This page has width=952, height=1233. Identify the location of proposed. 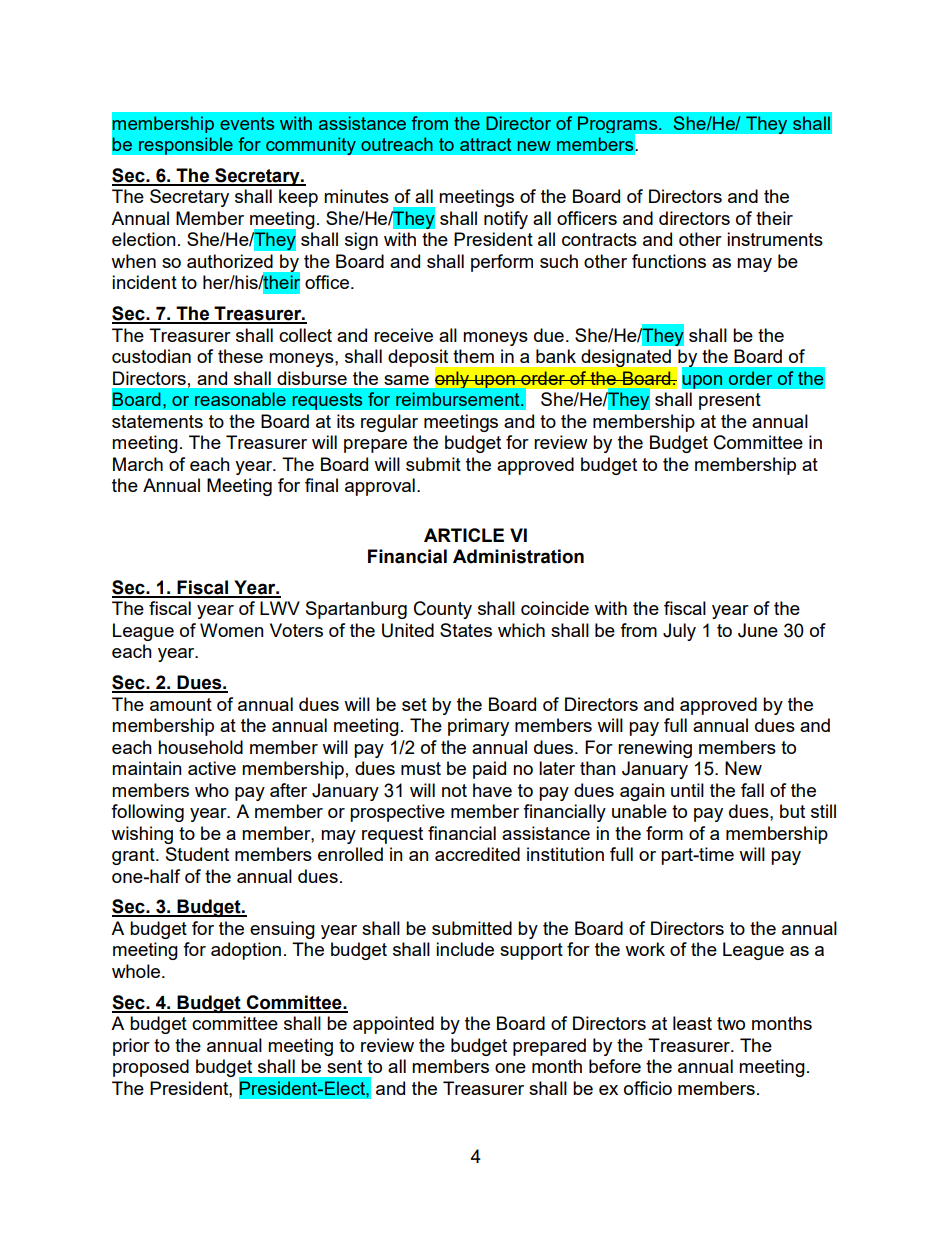
(151, 1068).
